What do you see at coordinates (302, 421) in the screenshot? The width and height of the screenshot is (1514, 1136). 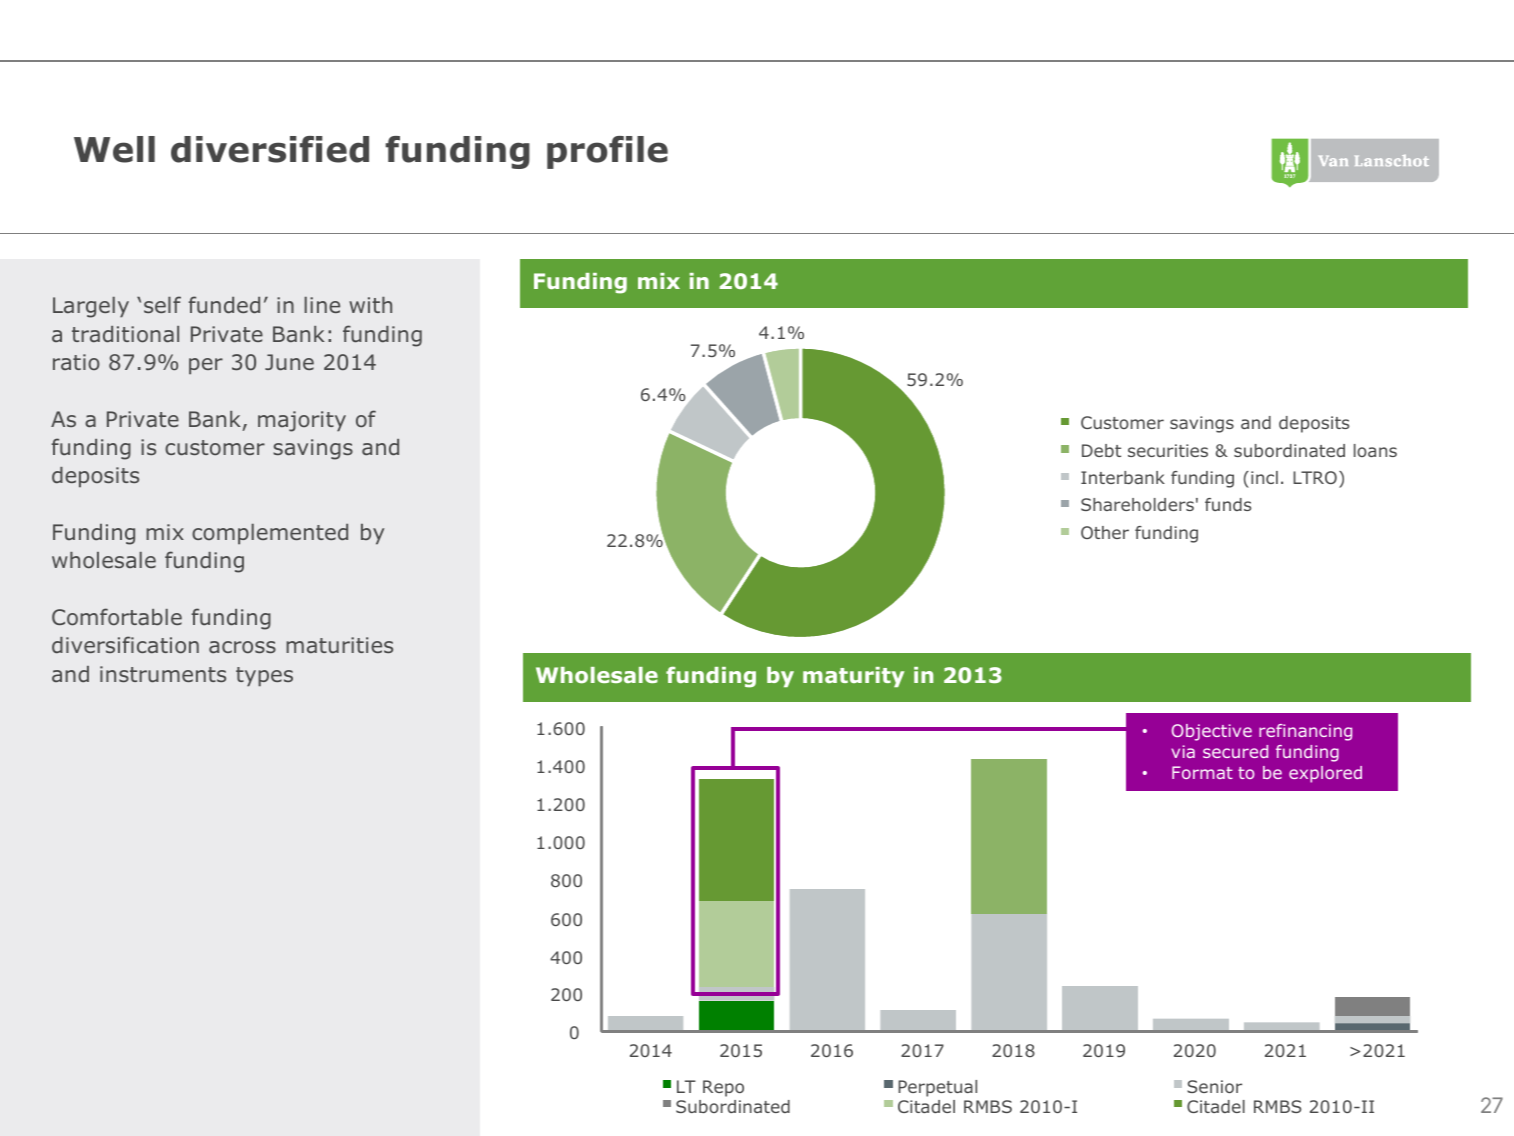 I see `majority` at bounding box center [302, 421].
